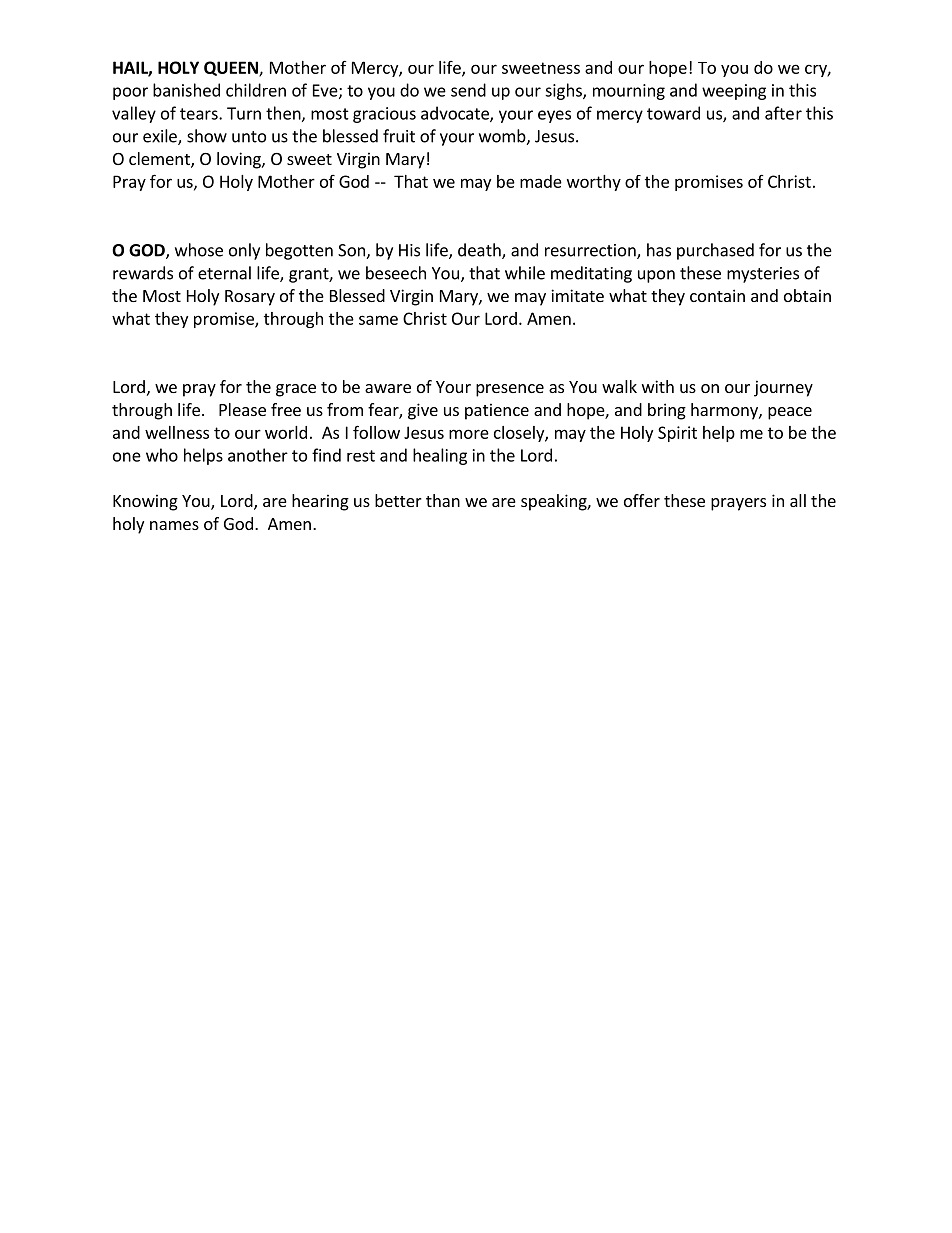 The width and height of the screenshot is (952, 1233). Describe the element at coordinates (715, 251) in the screenshot. I see `purchased` at that location.
